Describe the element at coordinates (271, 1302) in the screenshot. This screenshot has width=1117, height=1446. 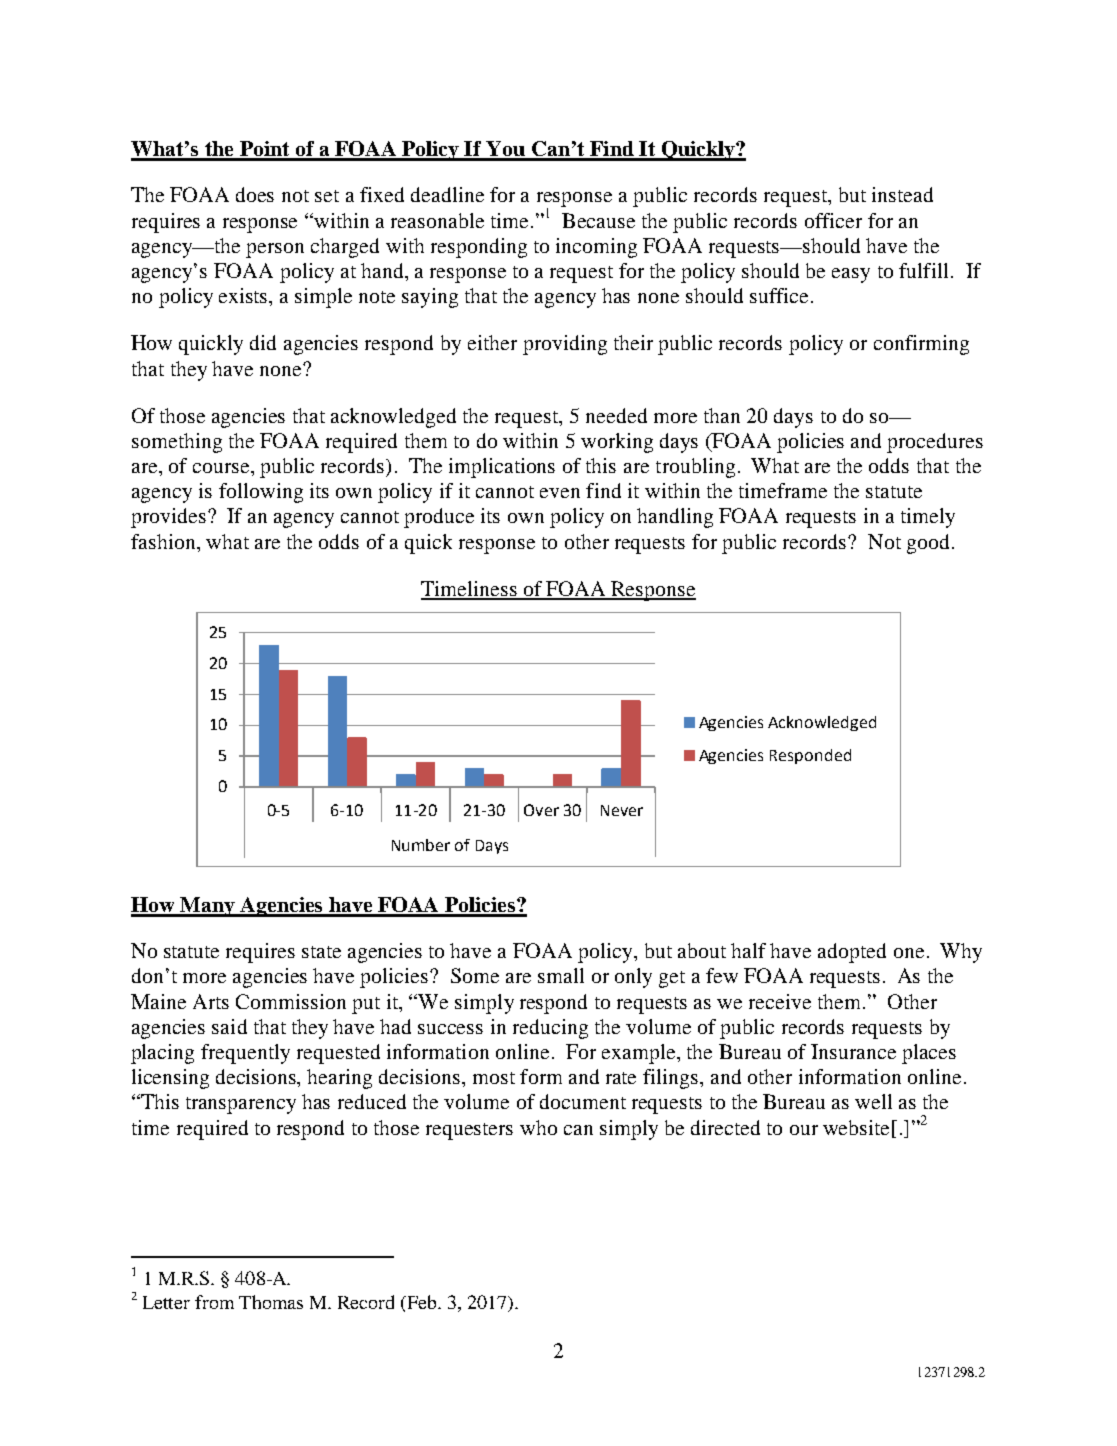
I see `Thomas` at that location.
